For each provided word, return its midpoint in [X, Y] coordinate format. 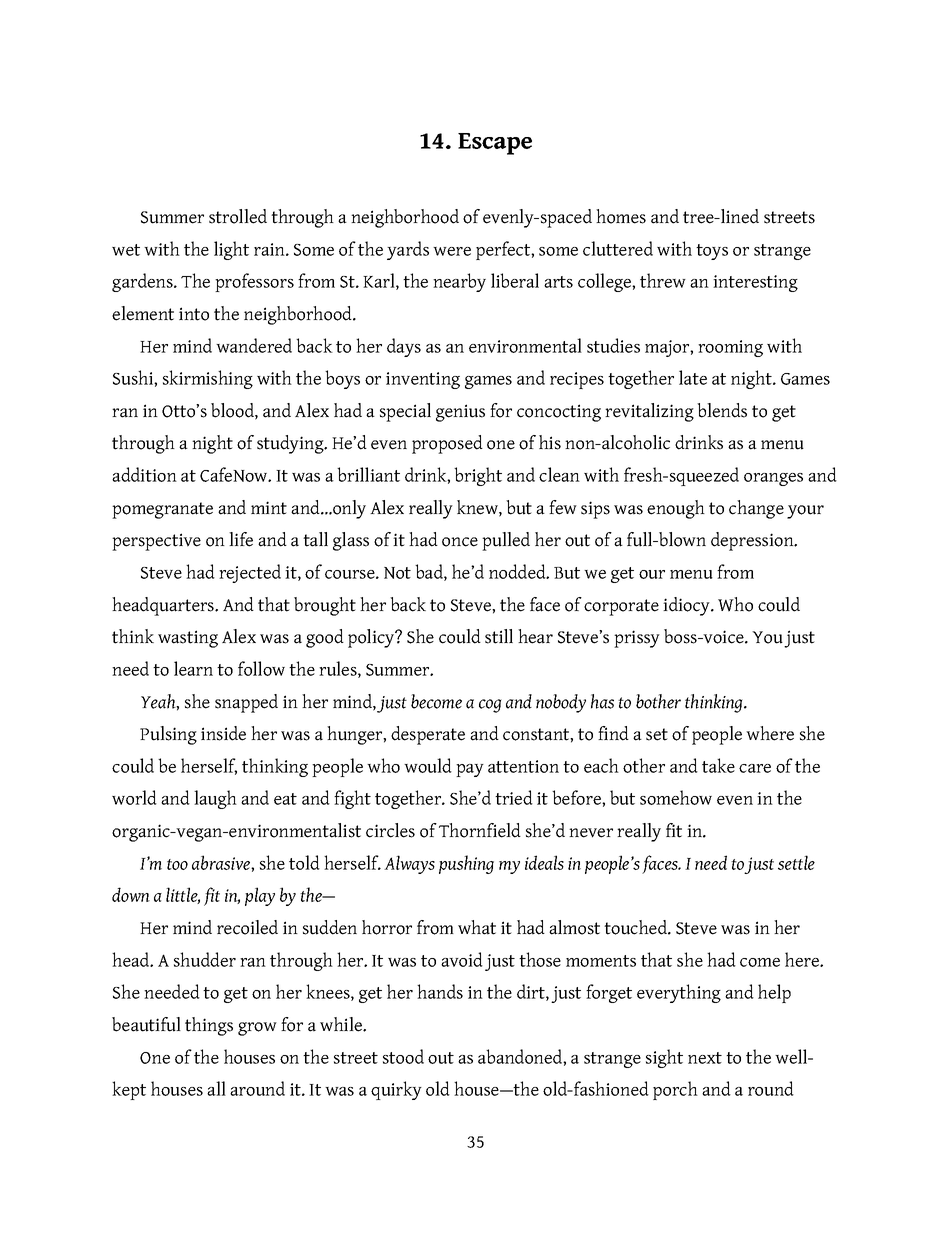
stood [403, 1056]
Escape [495, 144]
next [705, 1058]
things [209, 1026]
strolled [238, 216]
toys [712, 252]
